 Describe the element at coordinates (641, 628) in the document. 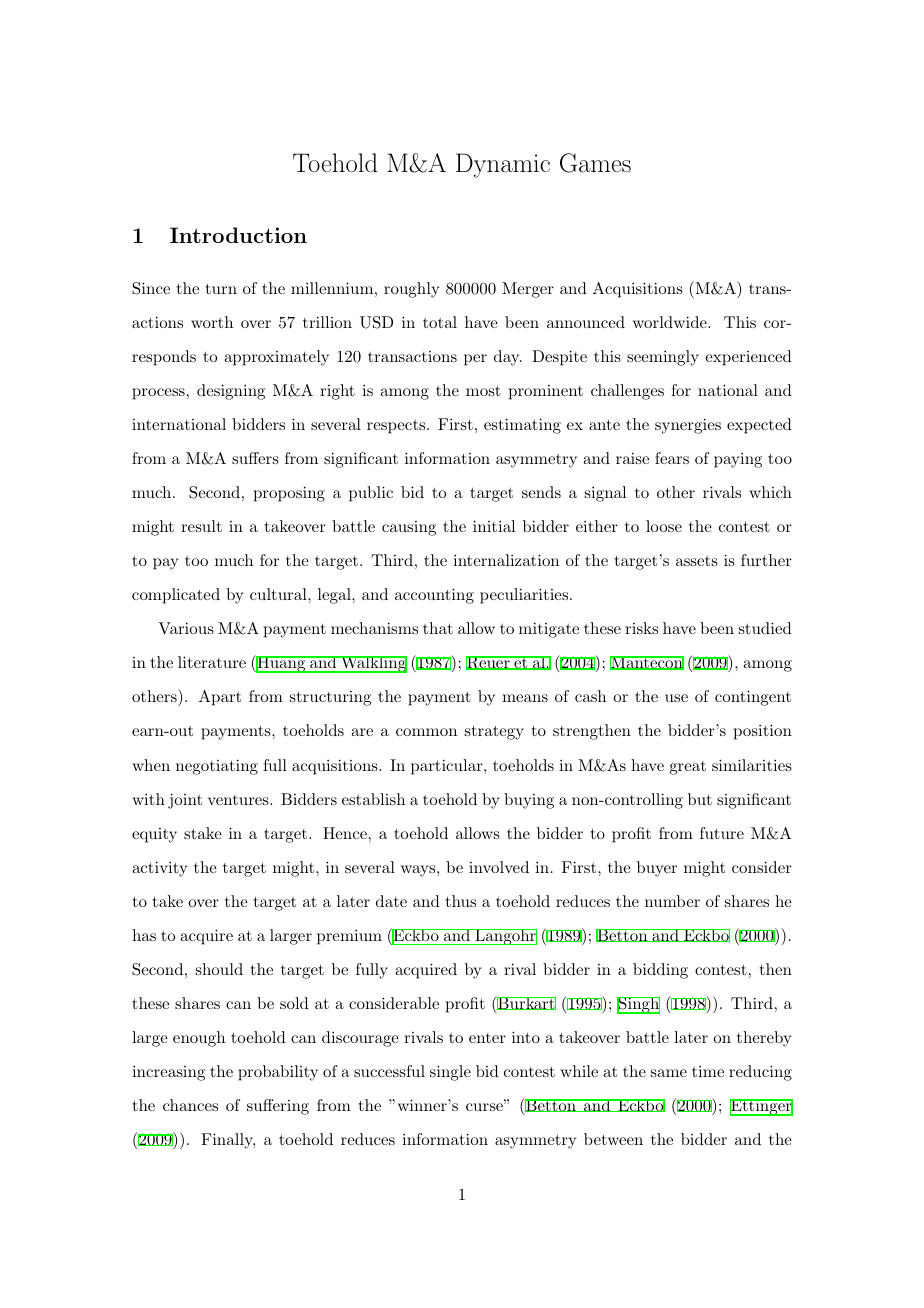

I see `risks` at that location.
